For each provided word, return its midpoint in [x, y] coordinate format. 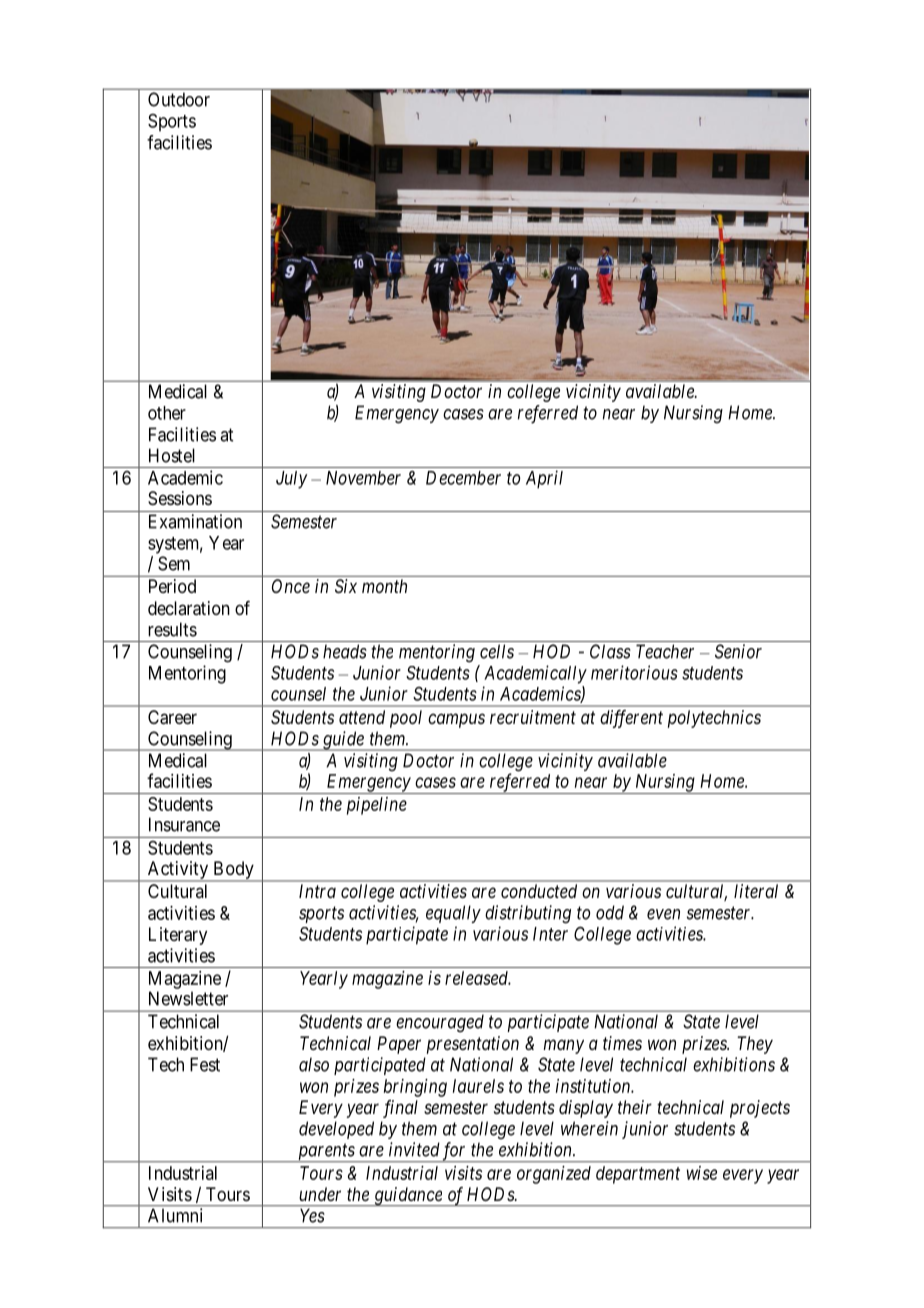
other [167, 413]
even [663, 914]
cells [497, 651]
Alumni [175, 1215]
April [544, 479]
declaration [189, 608]
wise [702, 1173]
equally [453, 914]
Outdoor [179, 99]
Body [233, 871]
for [454, 1152]
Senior [738, 651]
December [463, 478]
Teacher [665, 651]
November [363, 478]
